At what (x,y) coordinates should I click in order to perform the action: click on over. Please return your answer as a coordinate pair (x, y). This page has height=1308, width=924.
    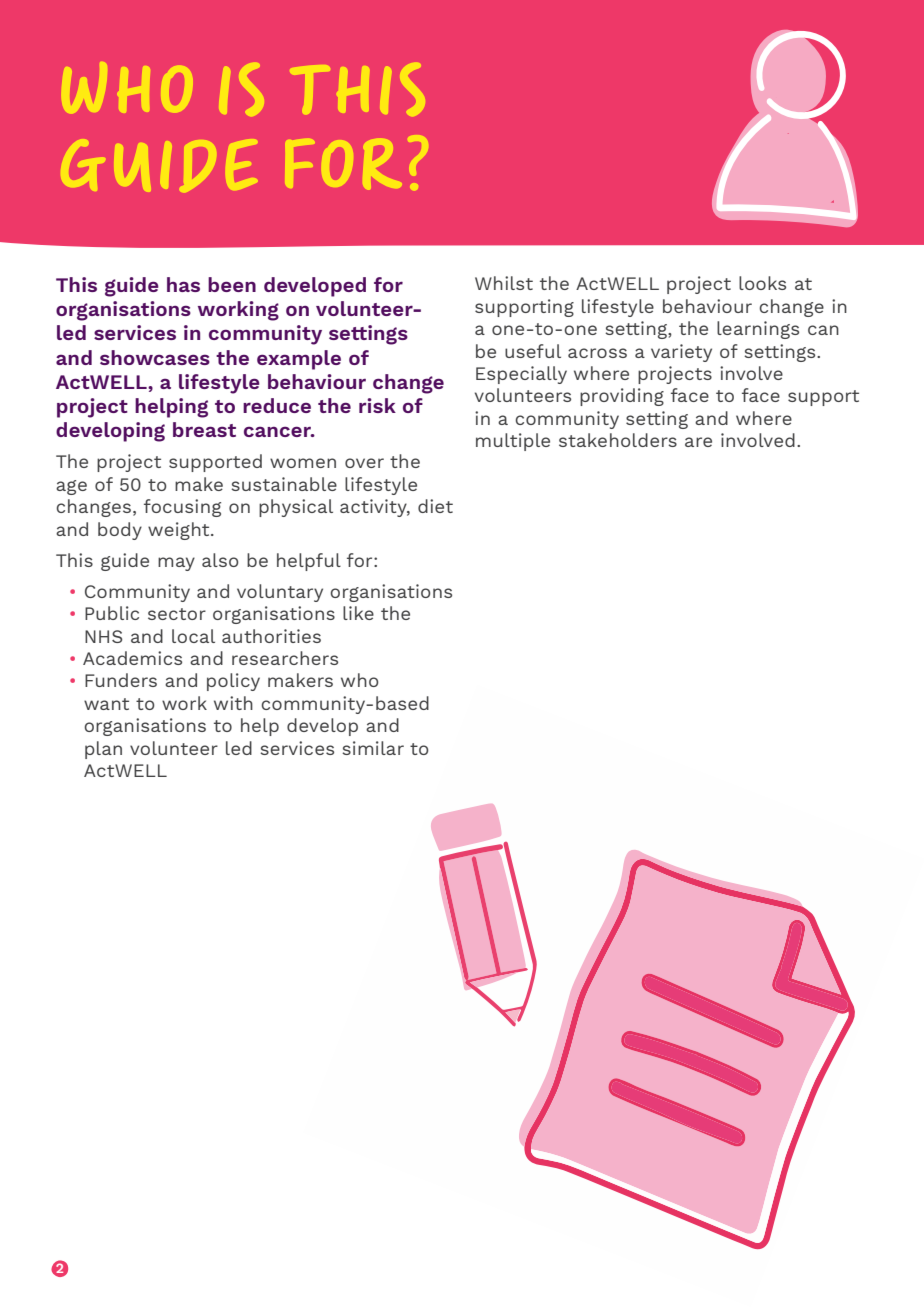
    Looking at the image, I should click on (364, 463).
